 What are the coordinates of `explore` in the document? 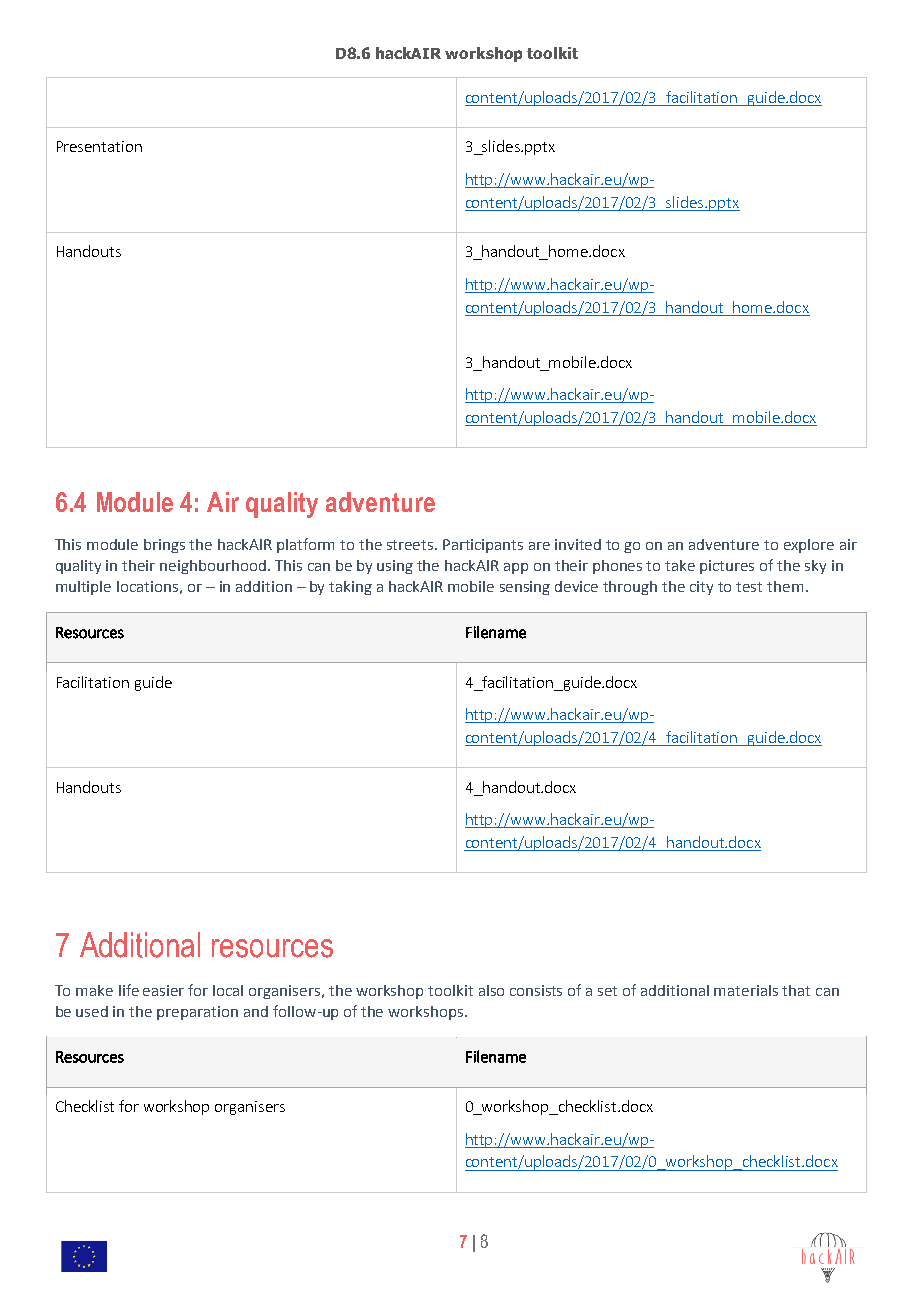 It's located at (809, 546).
